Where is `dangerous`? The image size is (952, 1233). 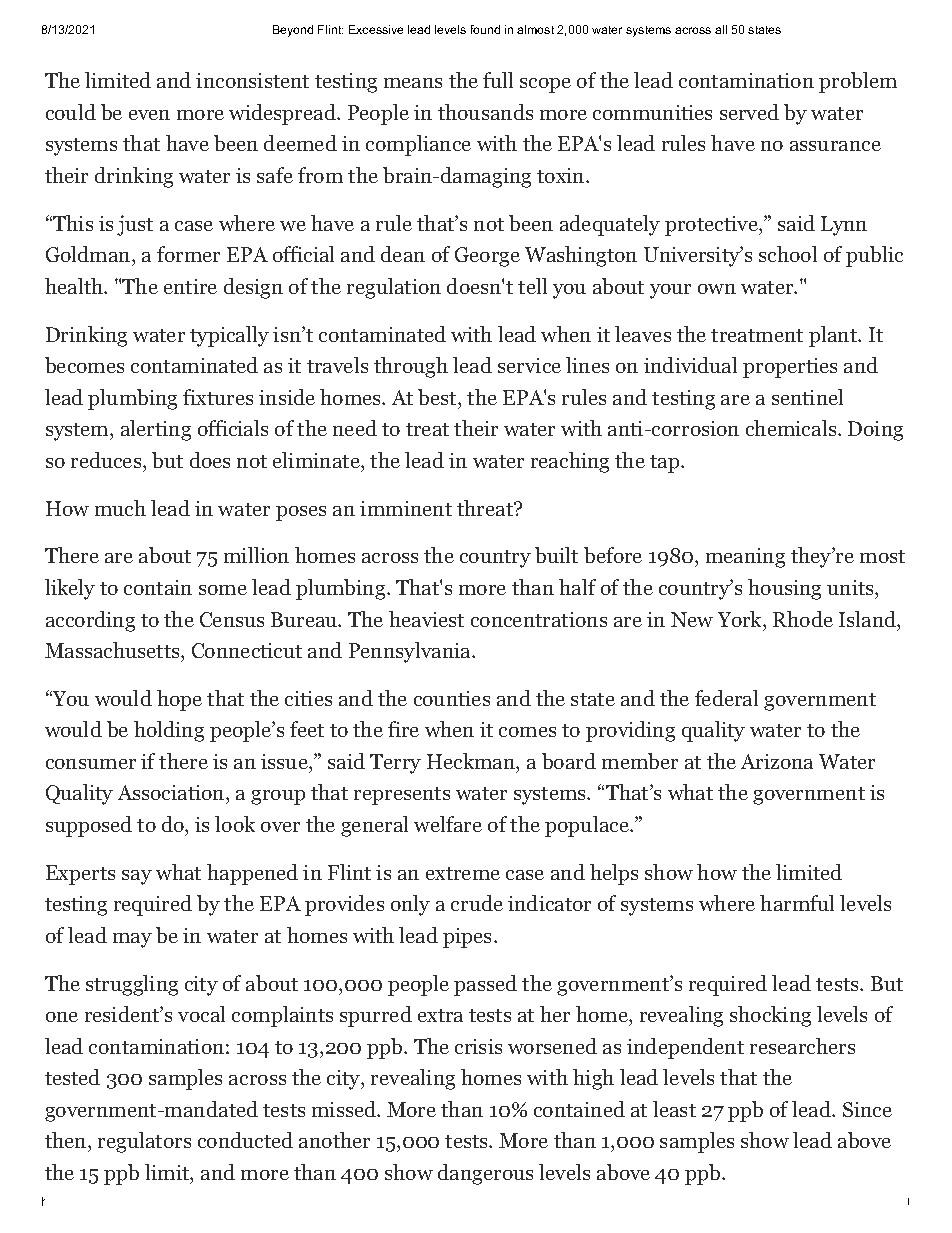 dangerous is located at coordinates (485, 1174).
